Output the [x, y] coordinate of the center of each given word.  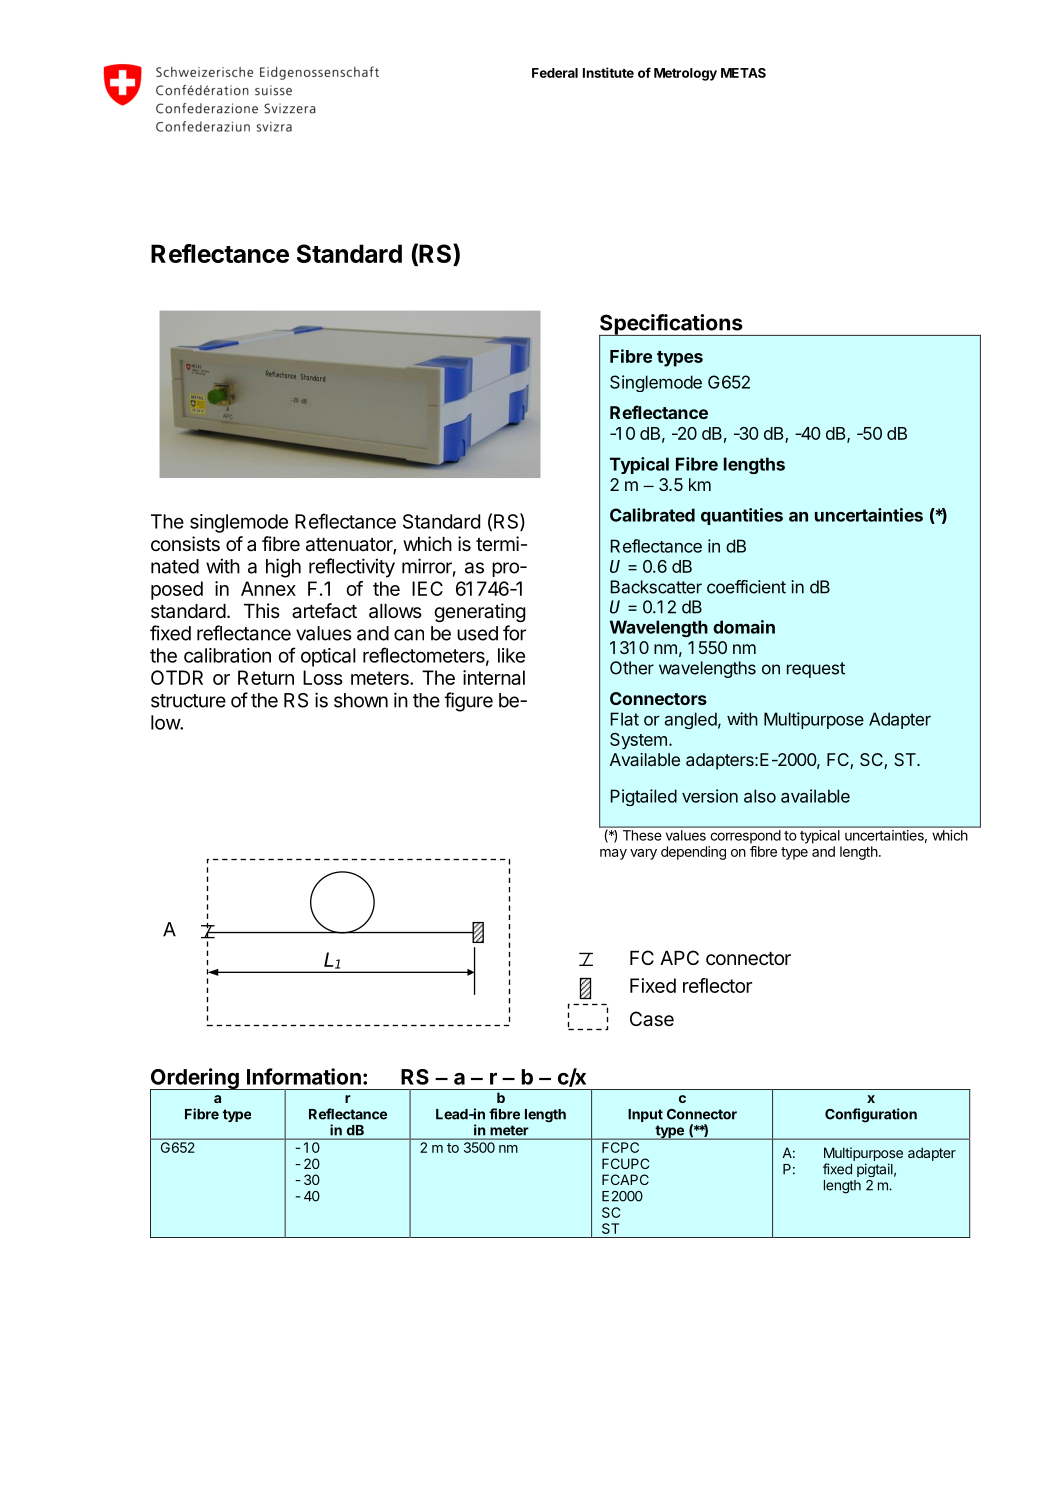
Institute [608, 72]
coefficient [746, 587]
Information [304, 1076]
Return [266, 677]
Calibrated [652, 515]
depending [693, 853]
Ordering [195, 1080]
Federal [555, 73]
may [613, 854]
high [283, 568]
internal [494, 677]
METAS [743, 73]
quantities [742, 516]
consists [185, 544]
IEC [427, 588]
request [816, 670]
